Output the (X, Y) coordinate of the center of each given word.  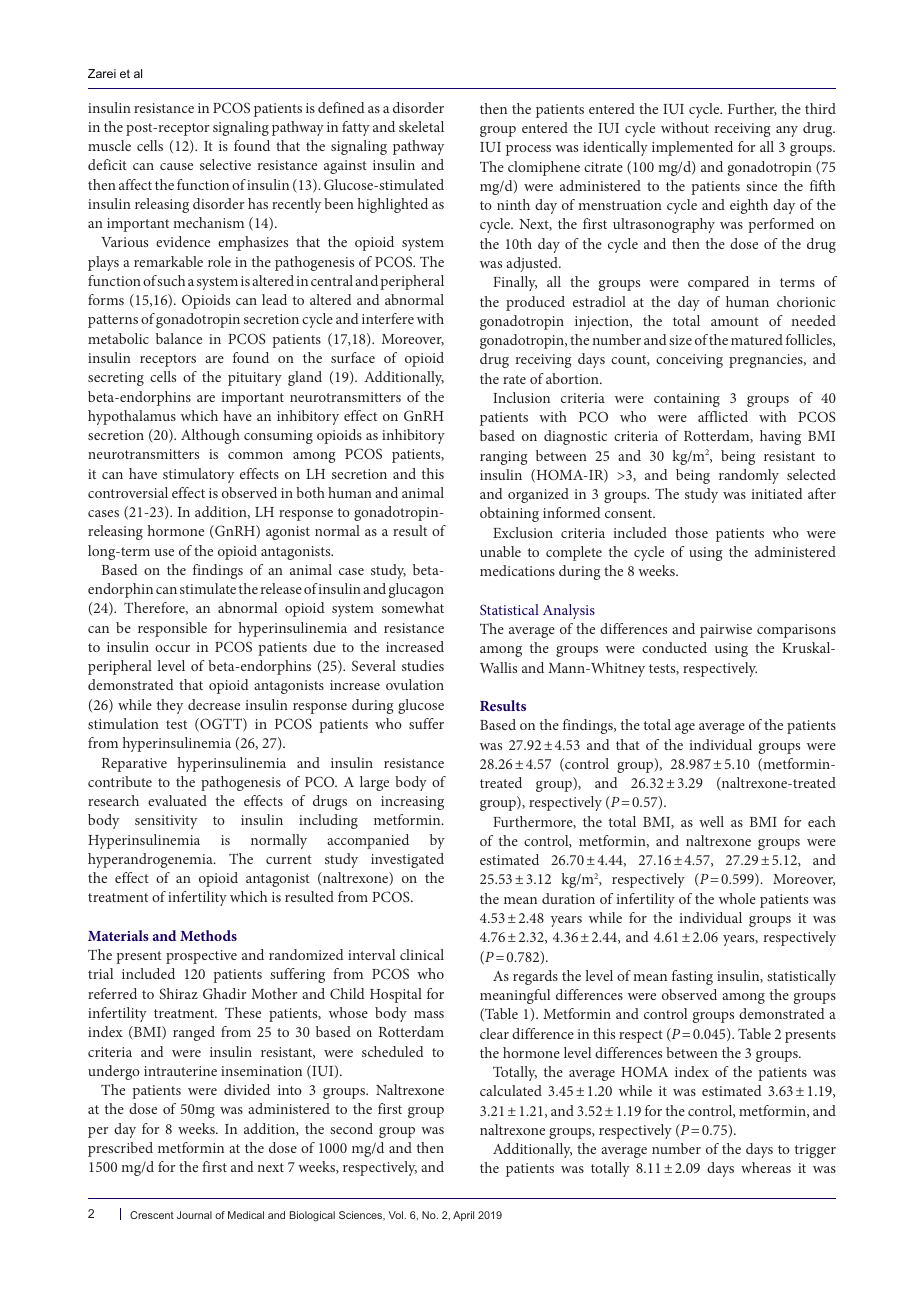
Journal (194, 1215)
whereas (766, 1167)
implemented (692, 148)
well (711, 821)
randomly (749, 476)
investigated (407, 860)
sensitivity (166, 822)
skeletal (421, 126)
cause (176, 166)
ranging (503, 458)
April (463, 1216)
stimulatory (198, 475)
